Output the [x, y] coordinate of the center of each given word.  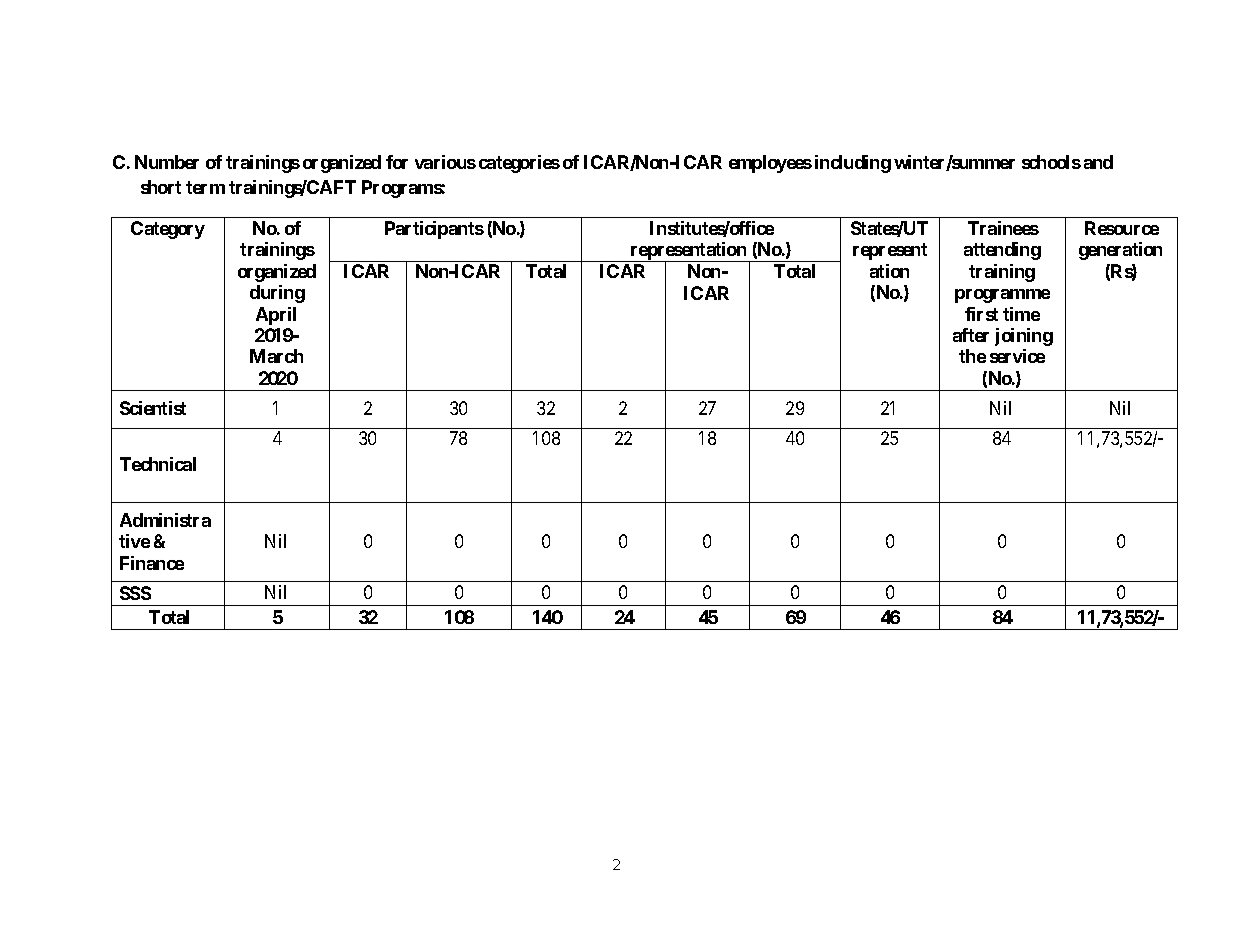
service [1017, 356]
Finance [152, 563]
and [1098, 162]
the [972, 356]
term [205, 187]
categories [519, 164]
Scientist [153, 408]
